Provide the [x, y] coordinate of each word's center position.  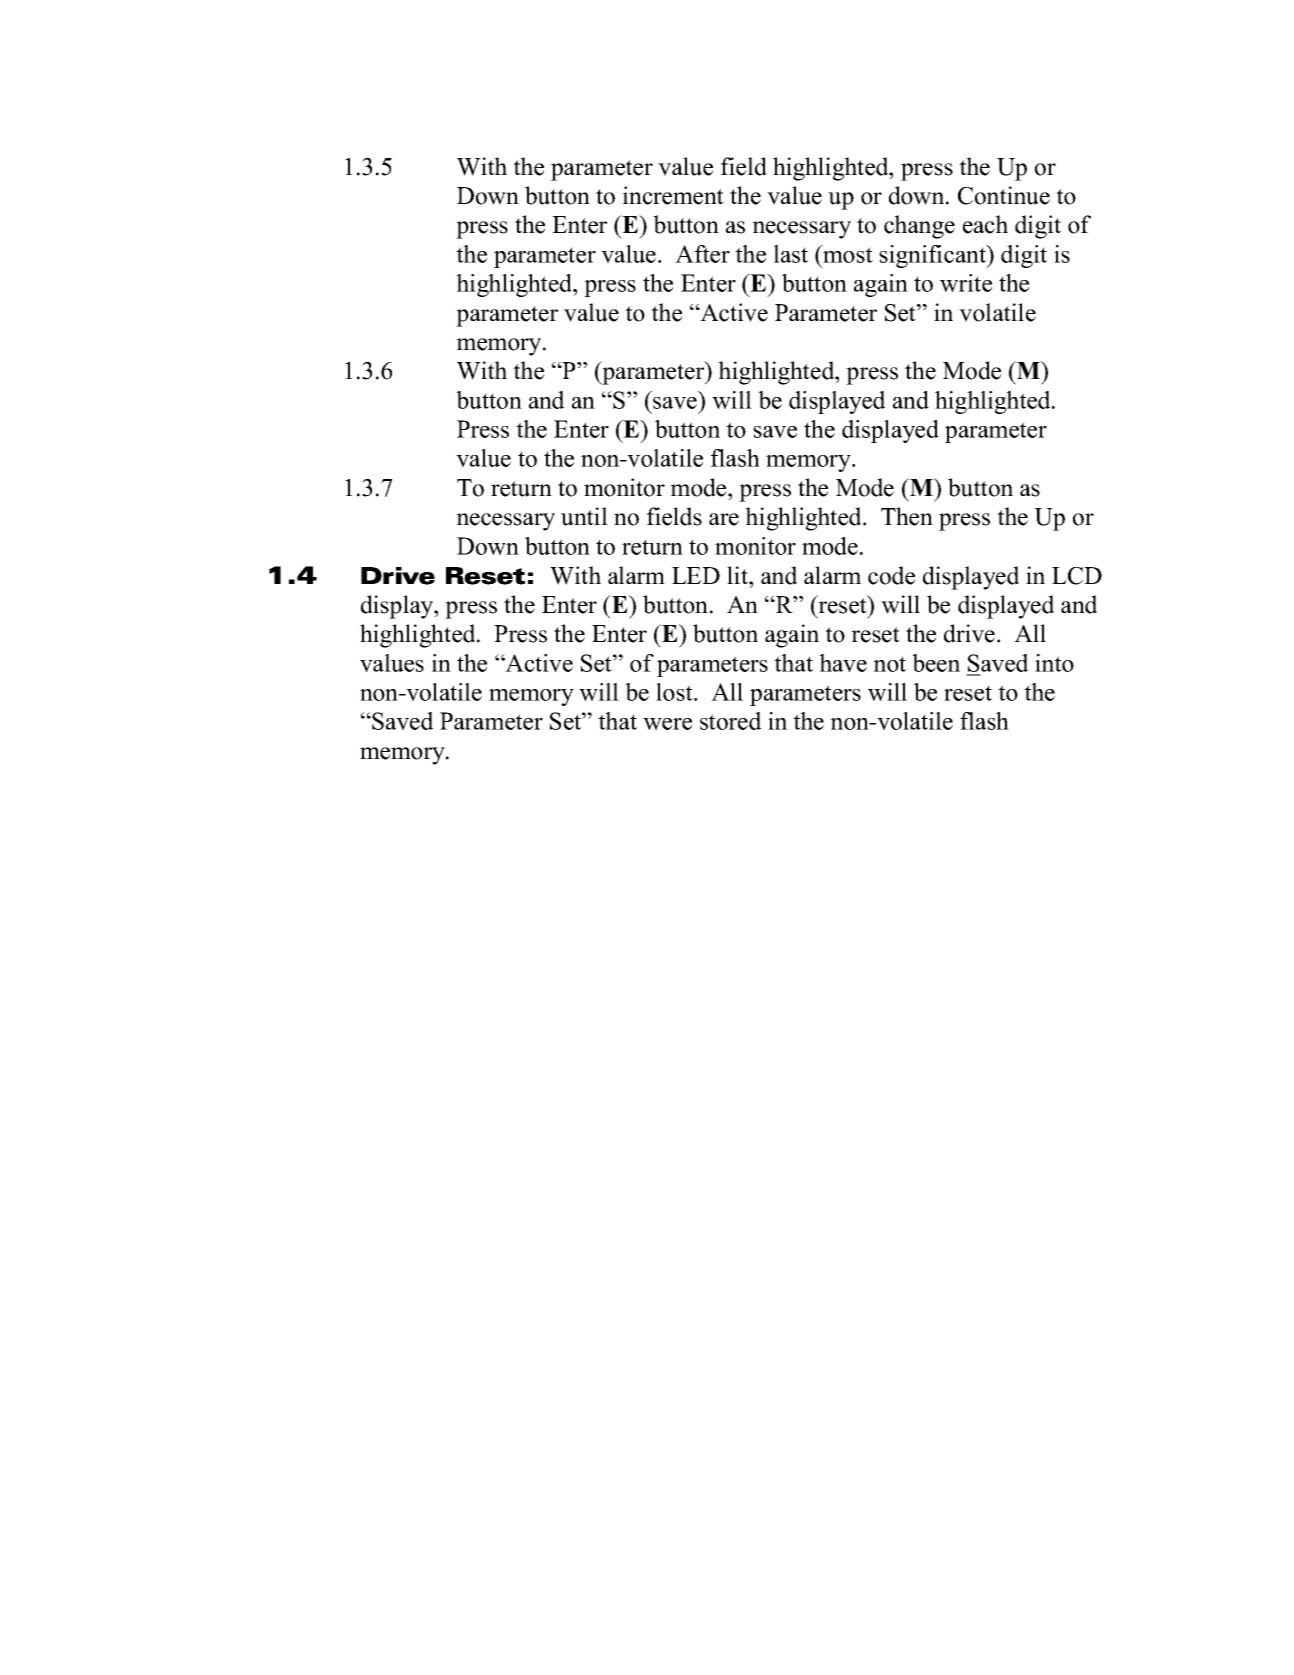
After [702, 254]
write [966, 283]
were [667, 724]
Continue [1004, 195]
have [843, 663]
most [847, 254]
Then [907, 516]
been [936, 663]
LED [696, 575]
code [891, 575]
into [1054, 663]
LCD [1077, 576]
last [791, 254]
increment [673, 195]
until [584, 516]
